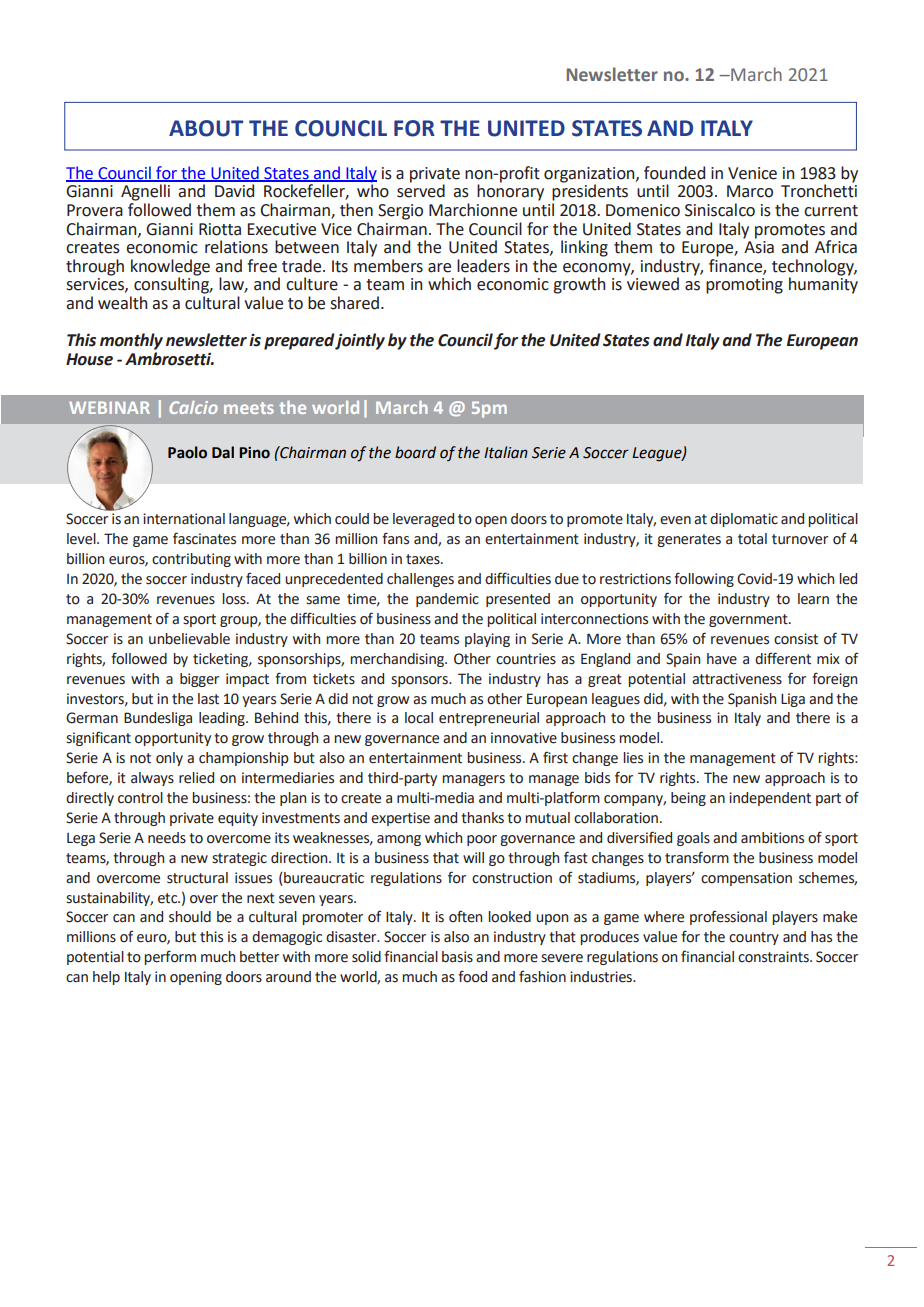 The image size is (924, 1307). What do you see at coordinates (170, 957) in the screenshot?
I see `perform` at bounding box center [170, 957].
